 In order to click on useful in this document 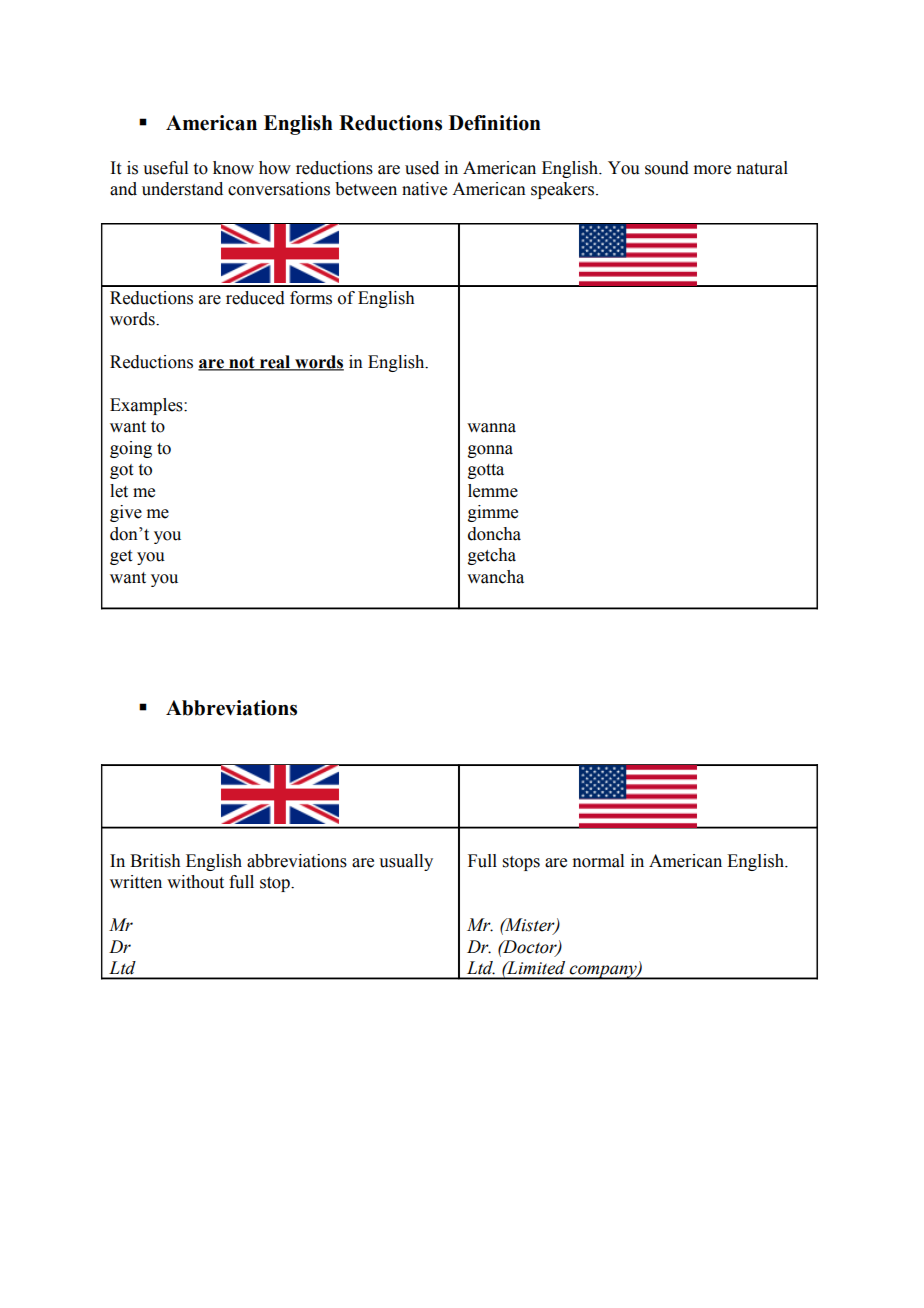, I will do `click(165, 168)`.
